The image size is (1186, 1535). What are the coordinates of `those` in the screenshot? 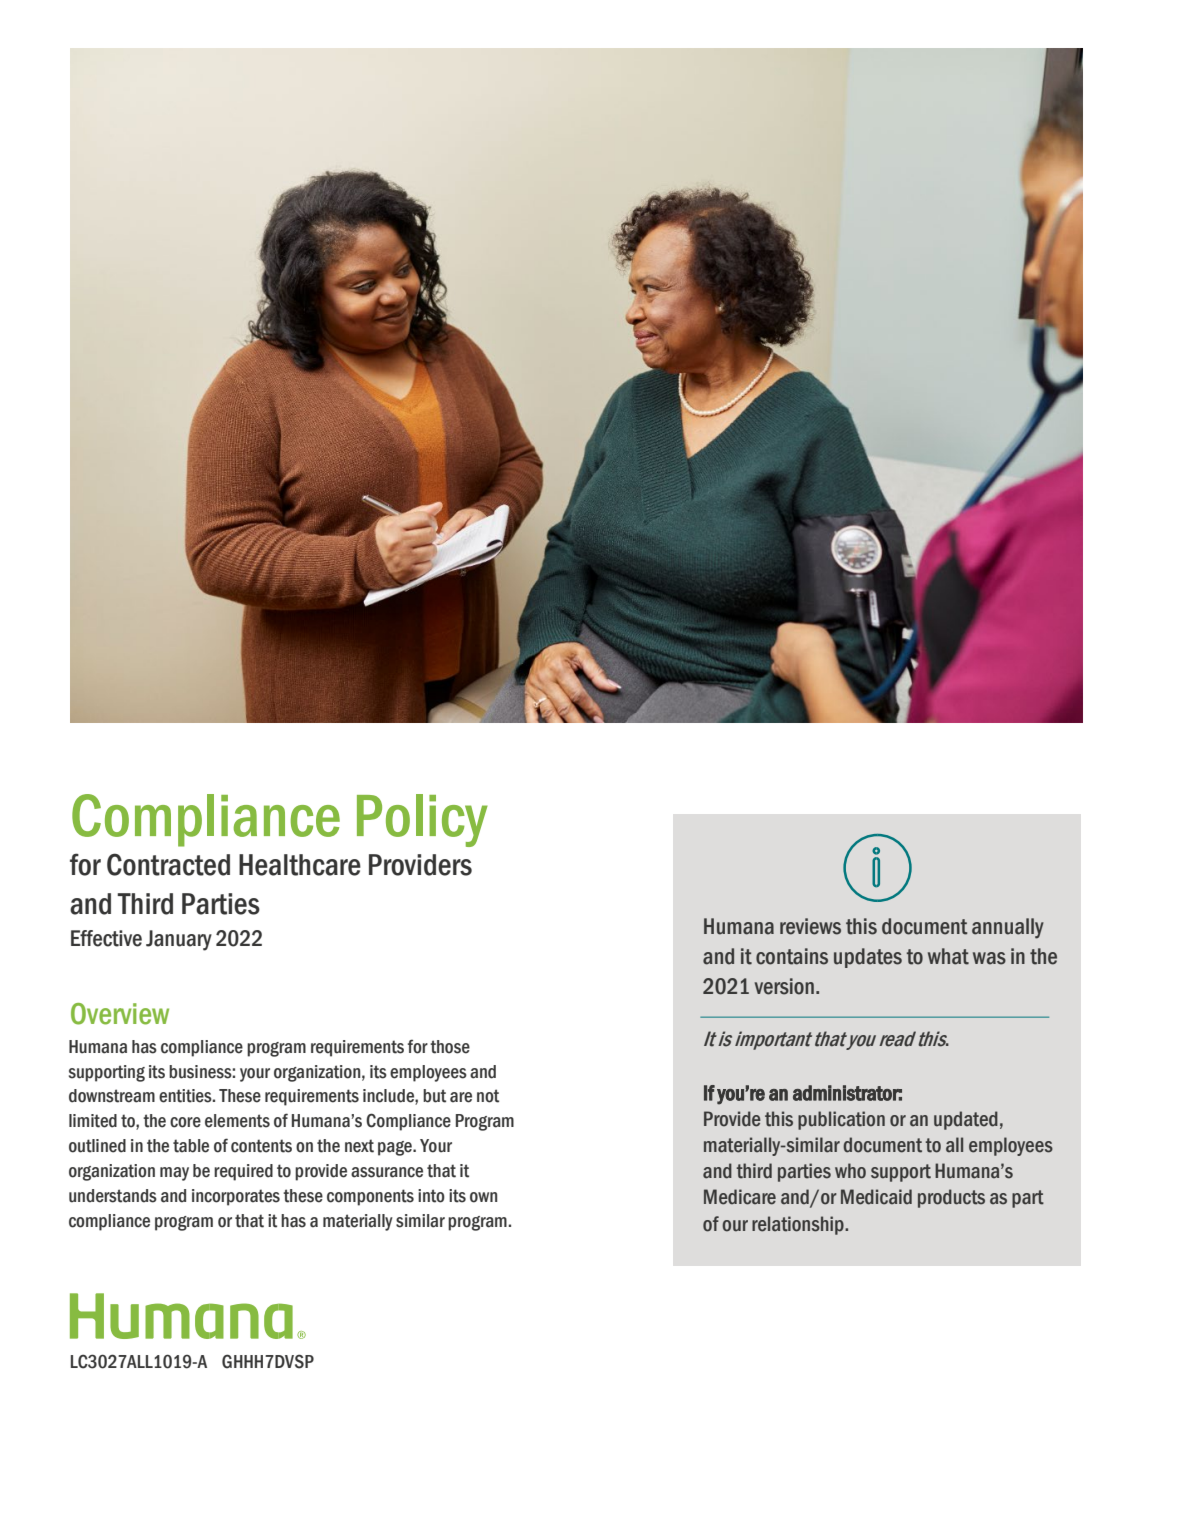 It's located at (450, 1047).
